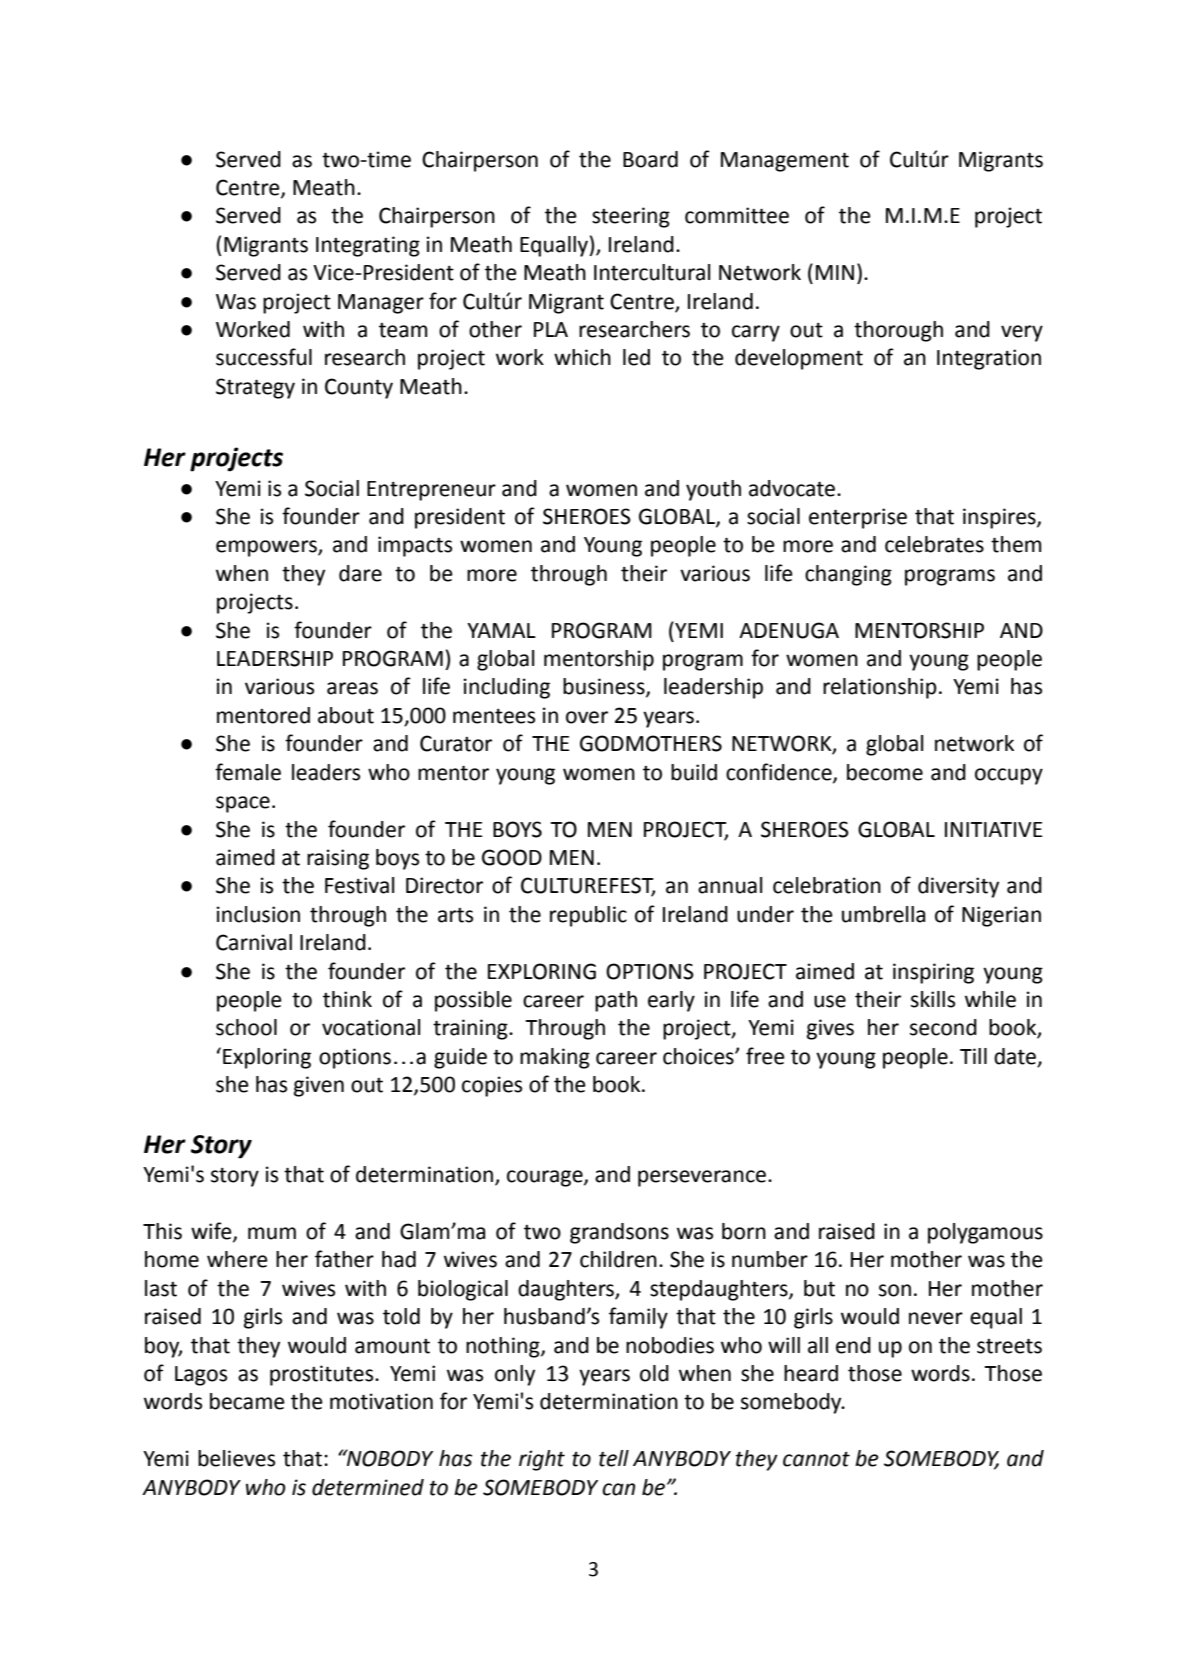 Image resolution: width=1189 pixels, height=1679 pixels. What do you see at coordinates (973, 1056) in the image?
I see `Till` at bounding box center [973, 1056].
